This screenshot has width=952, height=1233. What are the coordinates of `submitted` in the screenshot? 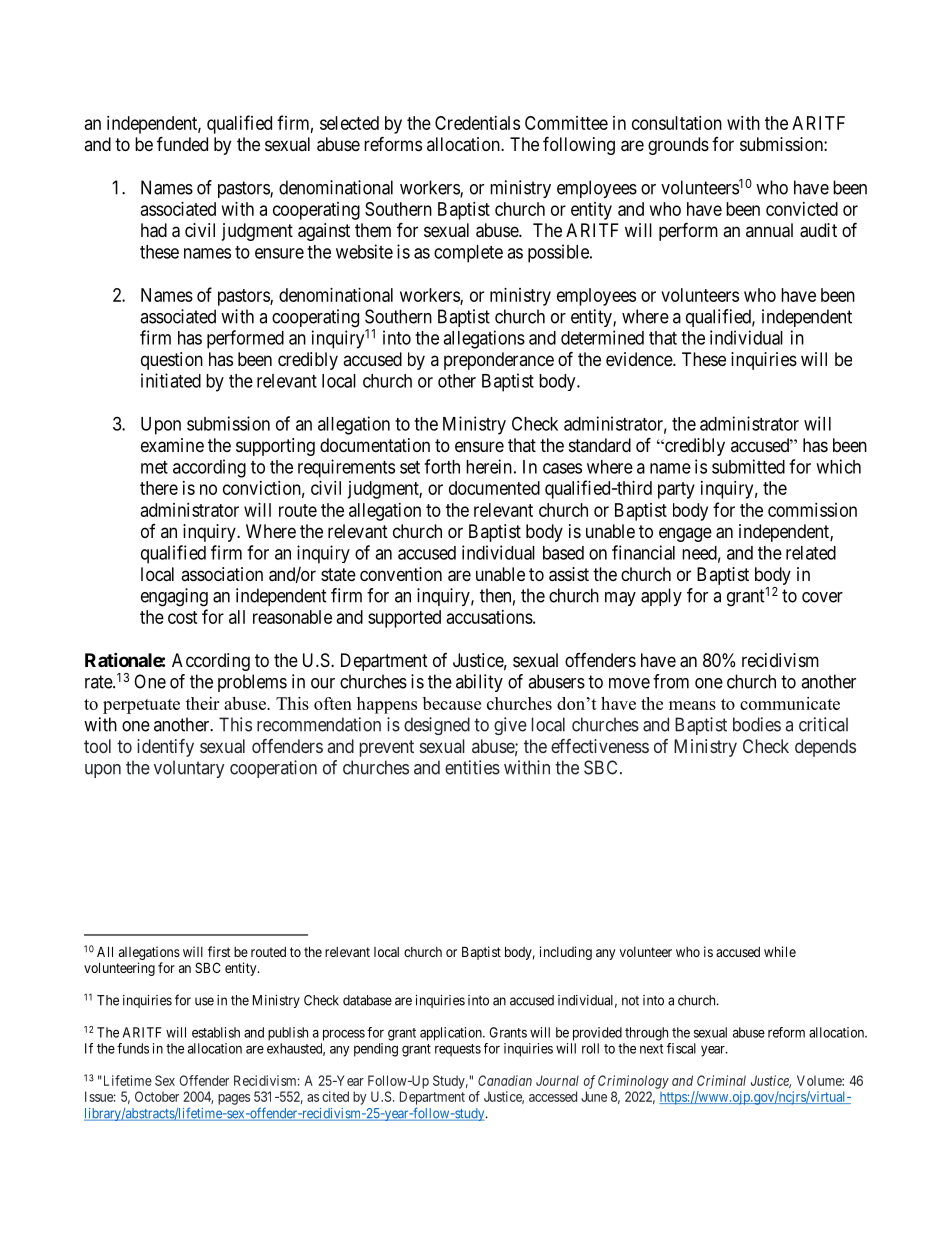 It's located at (748, 466).
